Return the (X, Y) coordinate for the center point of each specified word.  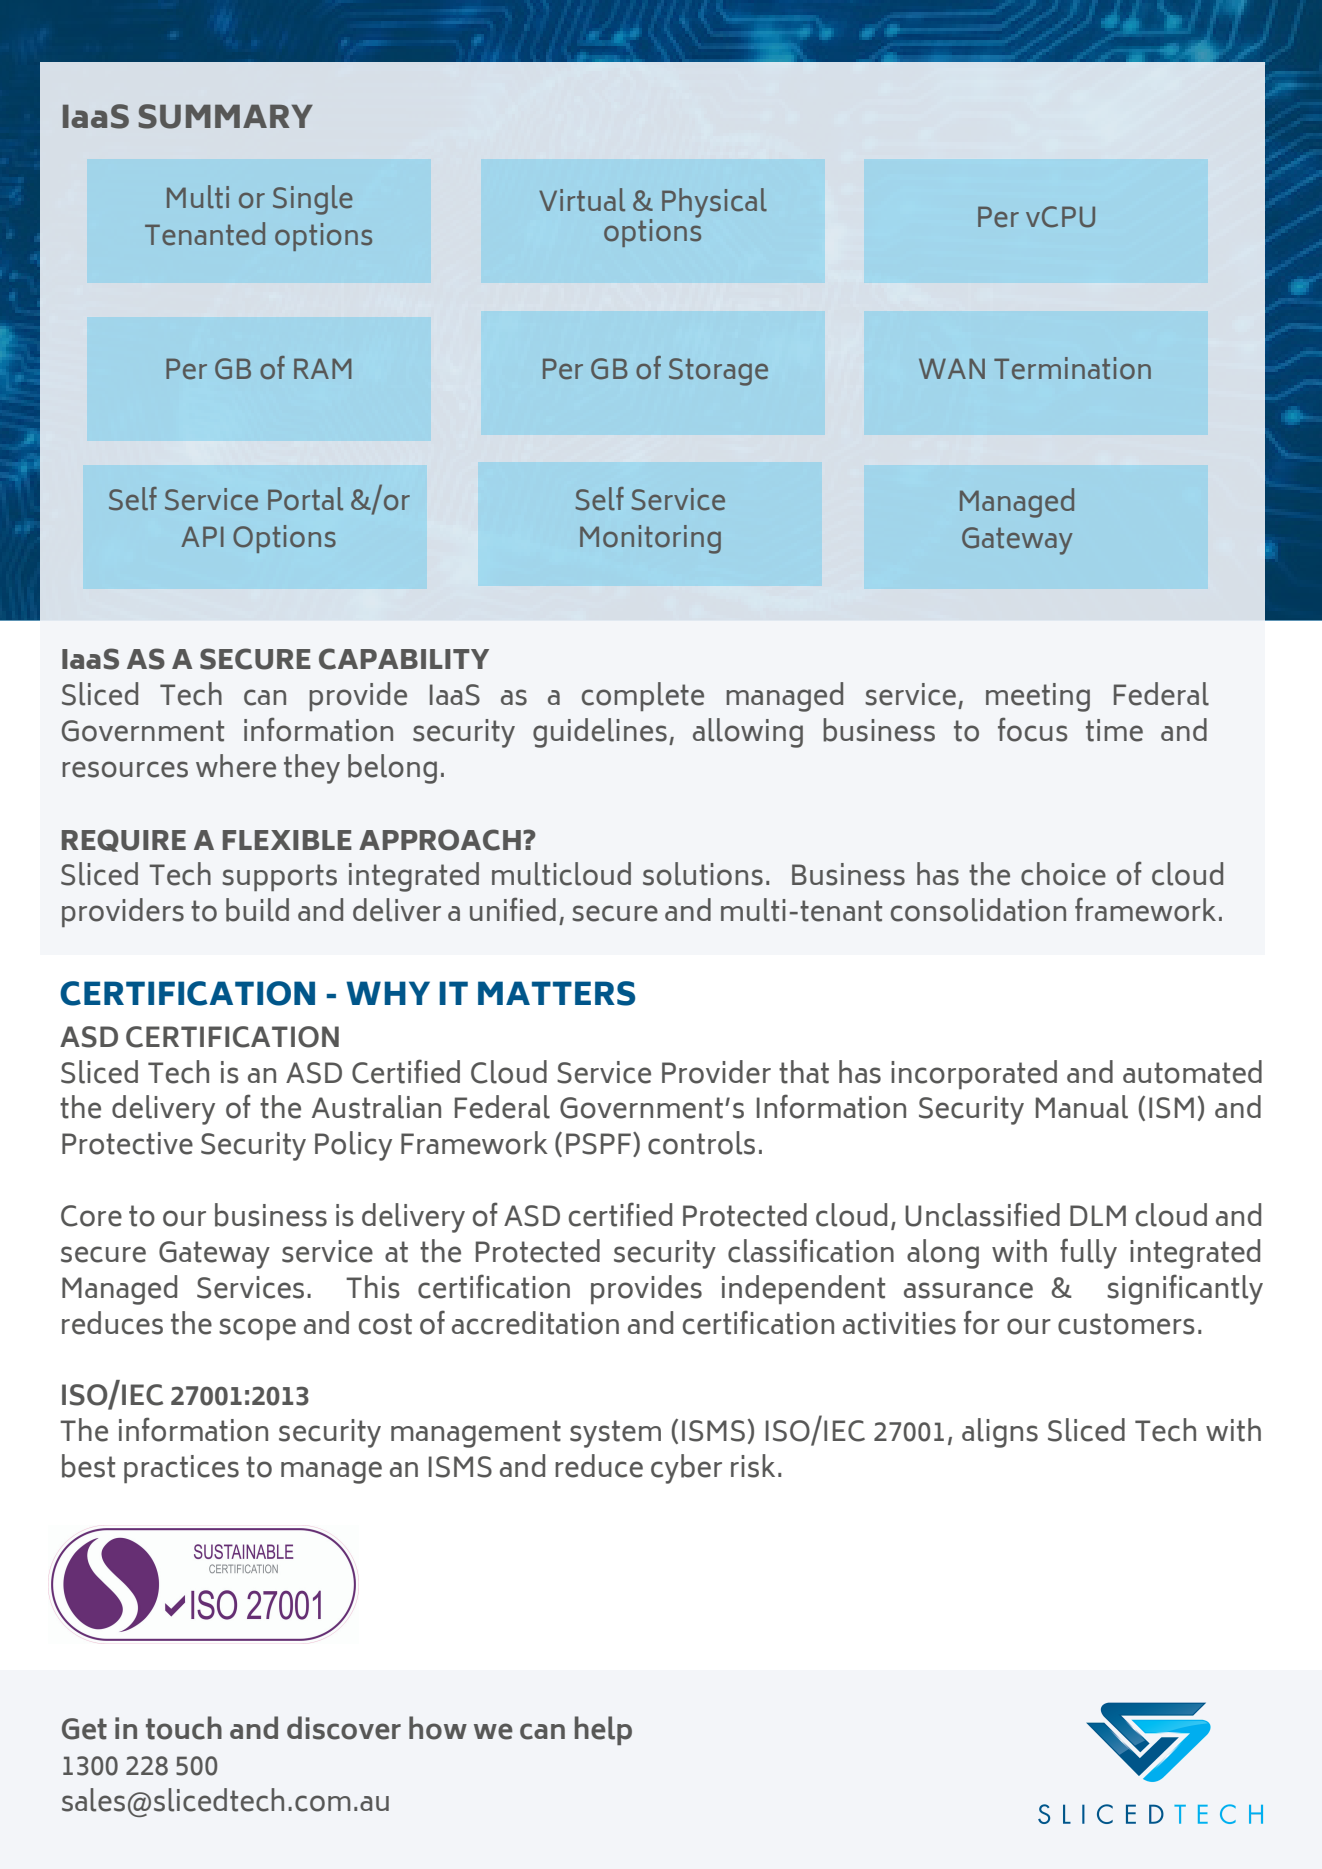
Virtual (582, 200)
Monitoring (650, 539)
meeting (1038, 697)
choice (1063, 874)
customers (1126, 1324)
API (202, 536)
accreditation (535, 1323)
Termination (1072, 368)
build (257, 910)
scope (257, 1329)
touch (184, 1728)
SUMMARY (226, 116)
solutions (703, 874)
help (603, 1730)
